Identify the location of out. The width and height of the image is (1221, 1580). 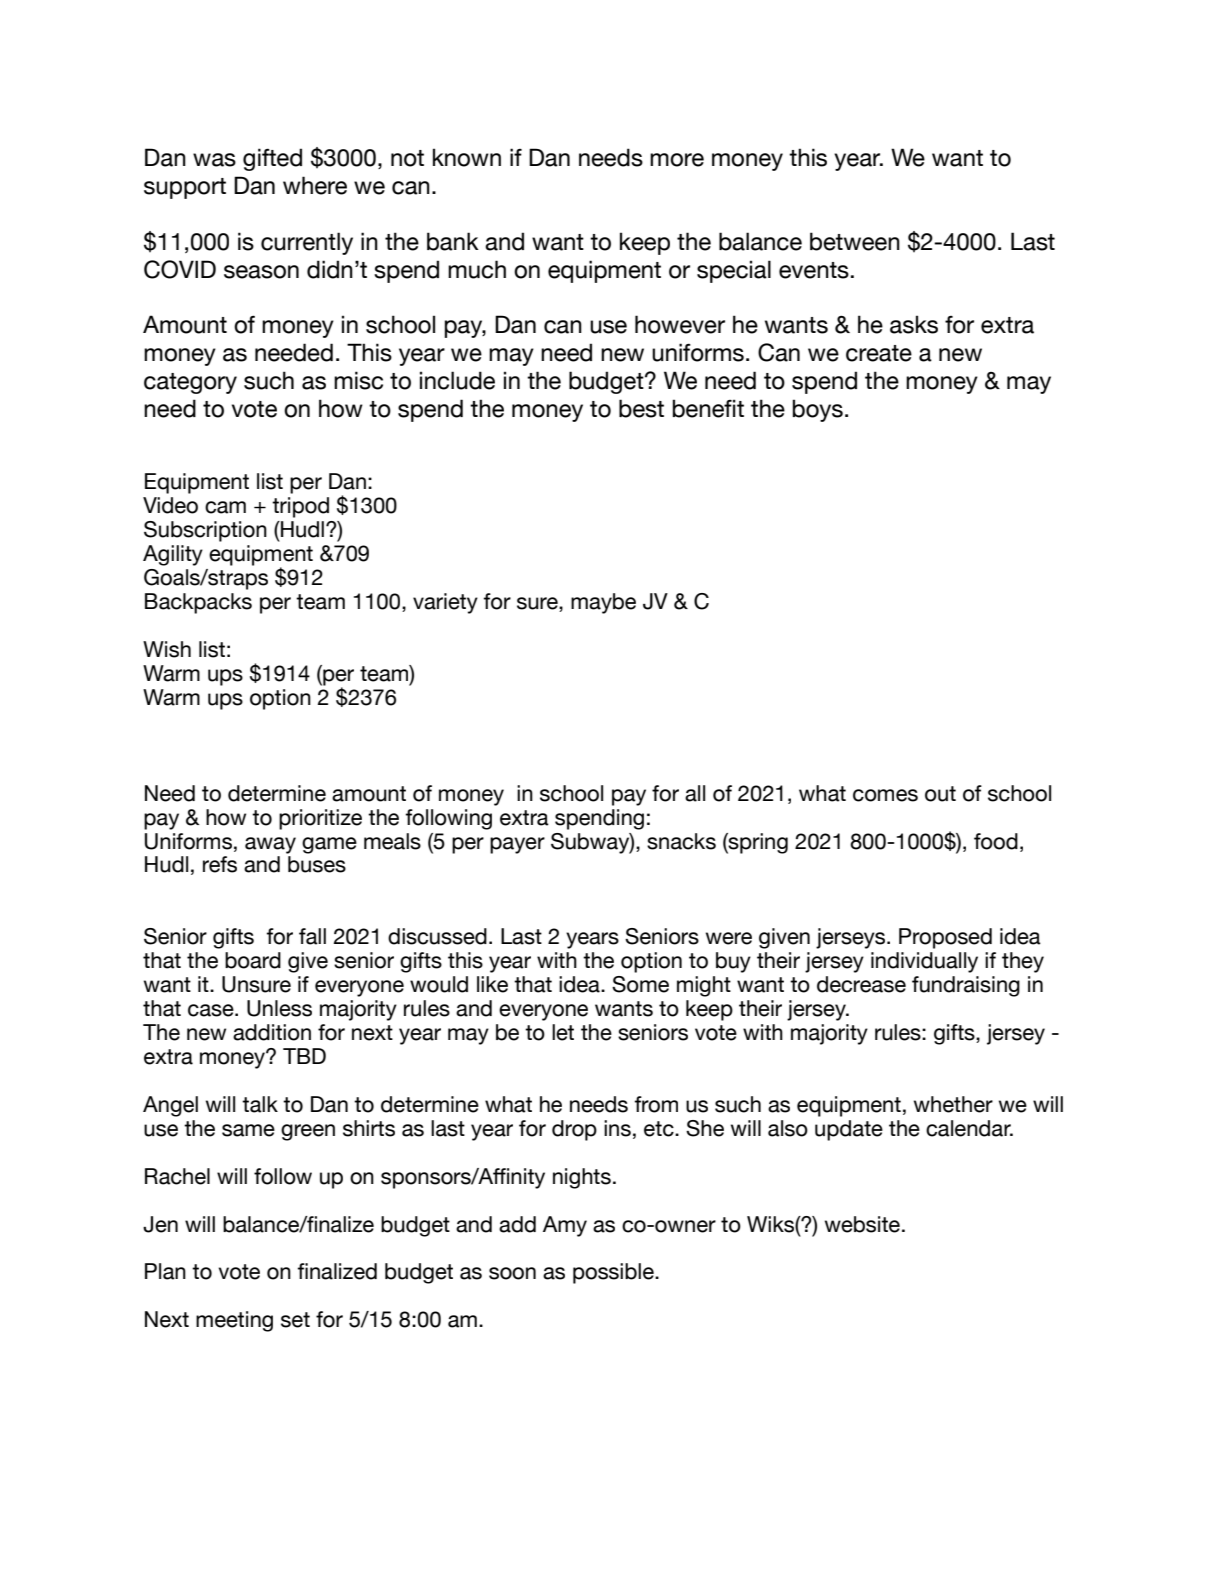
(940, 794).
